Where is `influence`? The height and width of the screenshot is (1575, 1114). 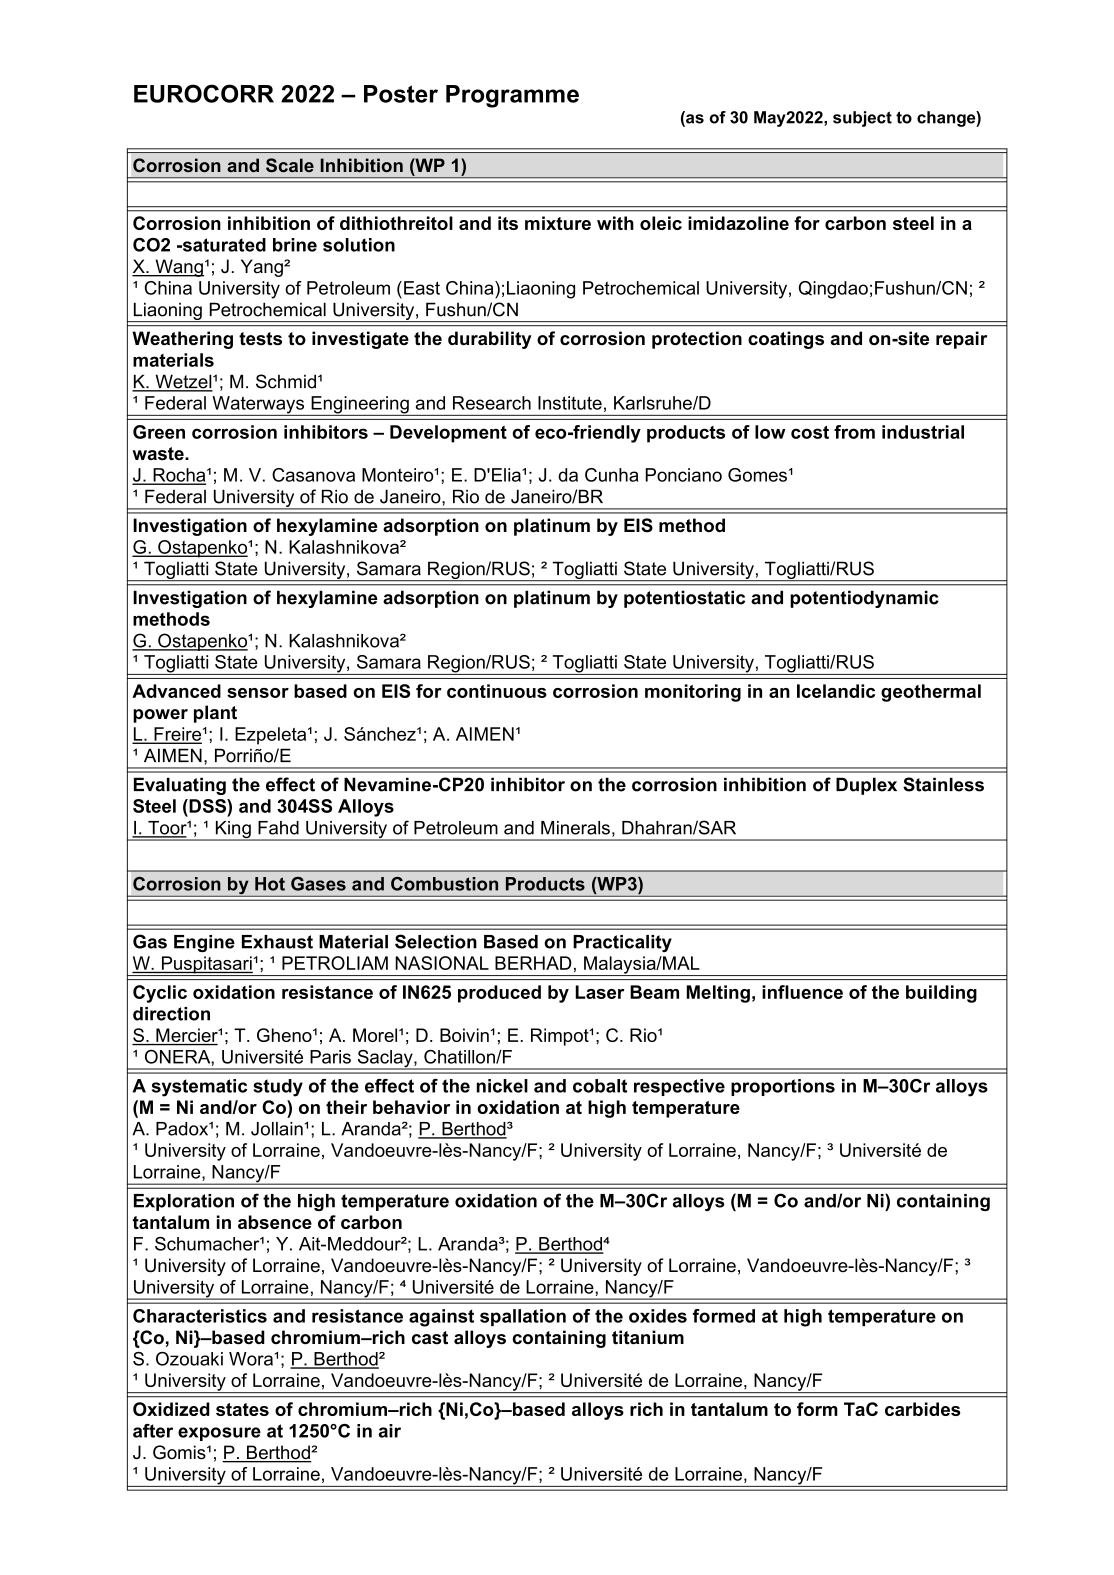 influence is located at coordinates (802, 992).
